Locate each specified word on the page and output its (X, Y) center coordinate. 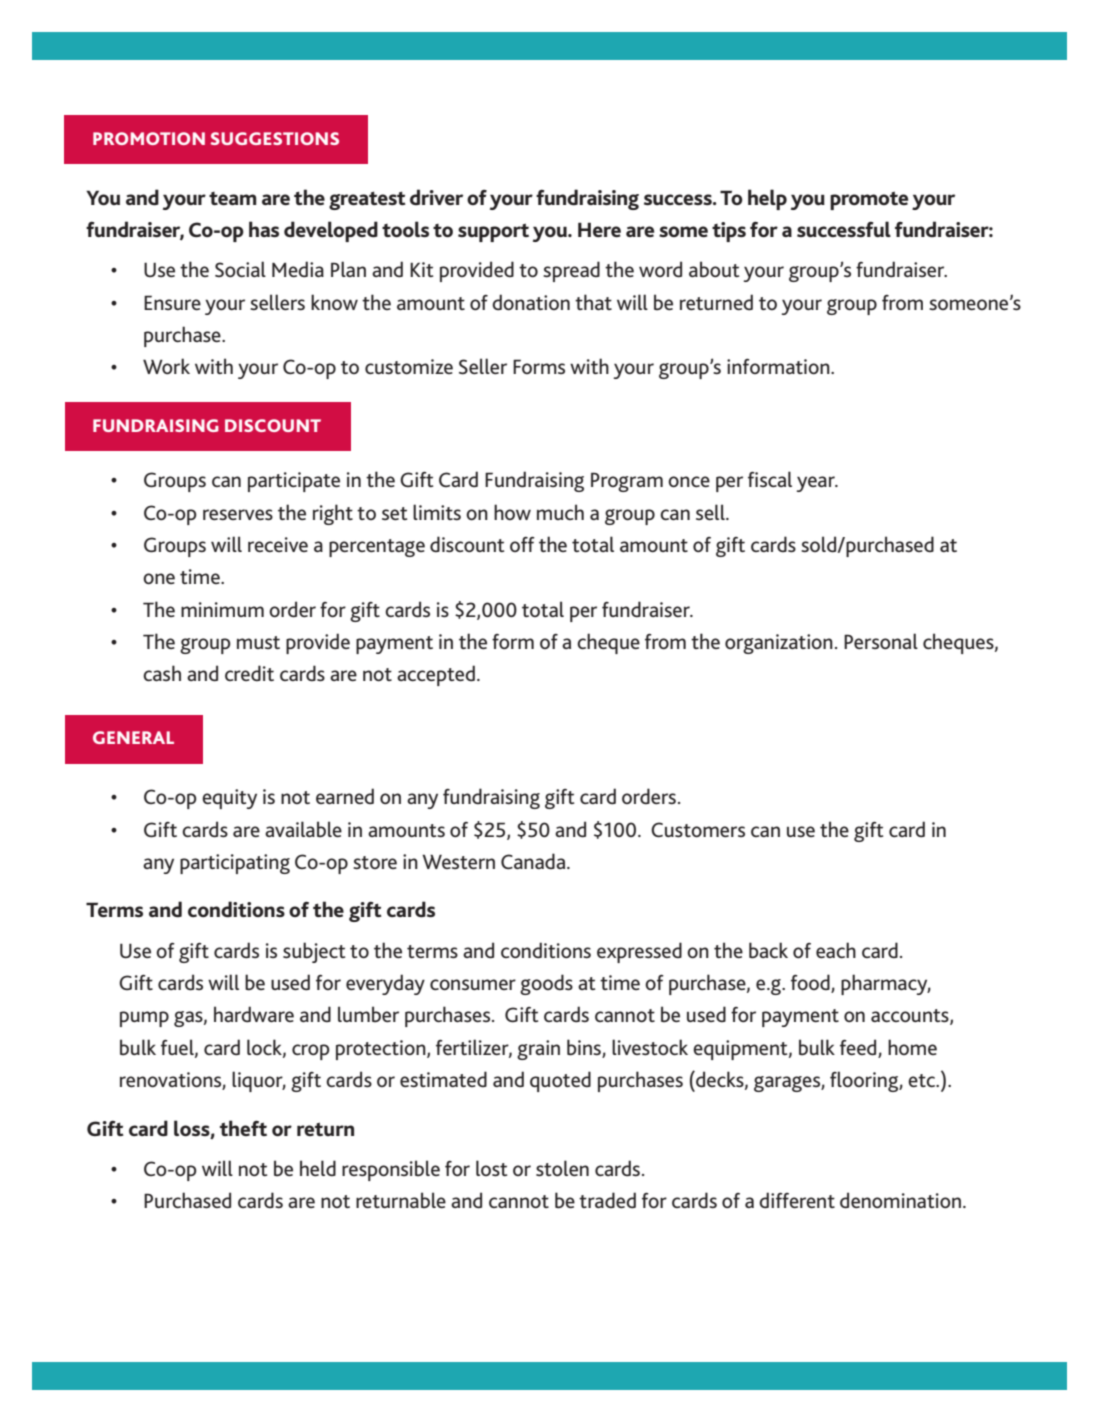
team (232, 198)
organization (779, 644)
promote (869, 200)
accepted (436, 675)
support (493, 232)
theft (243, 1128)
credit (249, 673)
